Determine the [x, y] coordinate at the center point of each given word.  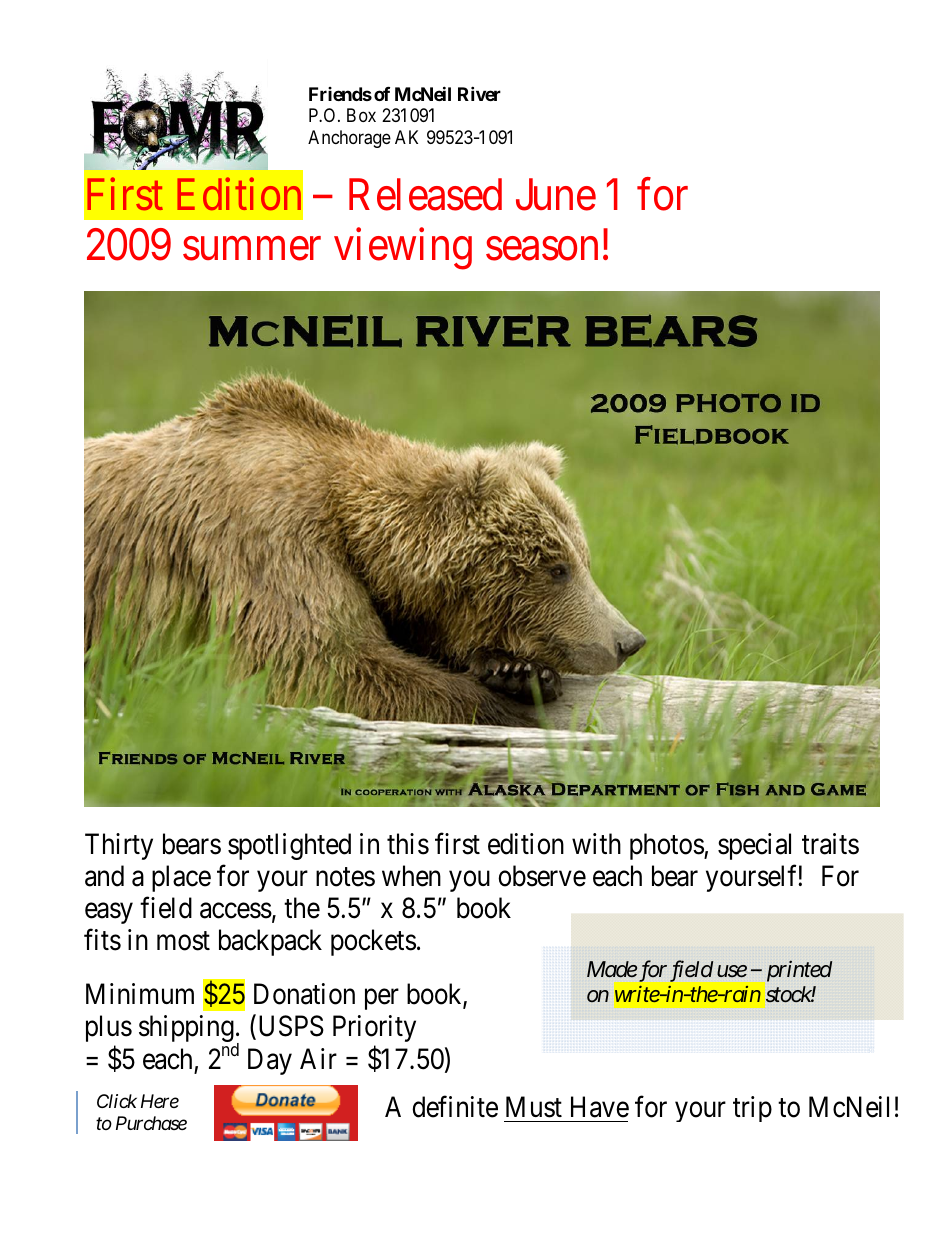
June [556, 195]
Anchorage [349, 139]
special [754, 846]
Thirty [119, 846]
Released [425, 194]
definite [455, 1107]
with [596, 843]
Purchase [151, 1123]
